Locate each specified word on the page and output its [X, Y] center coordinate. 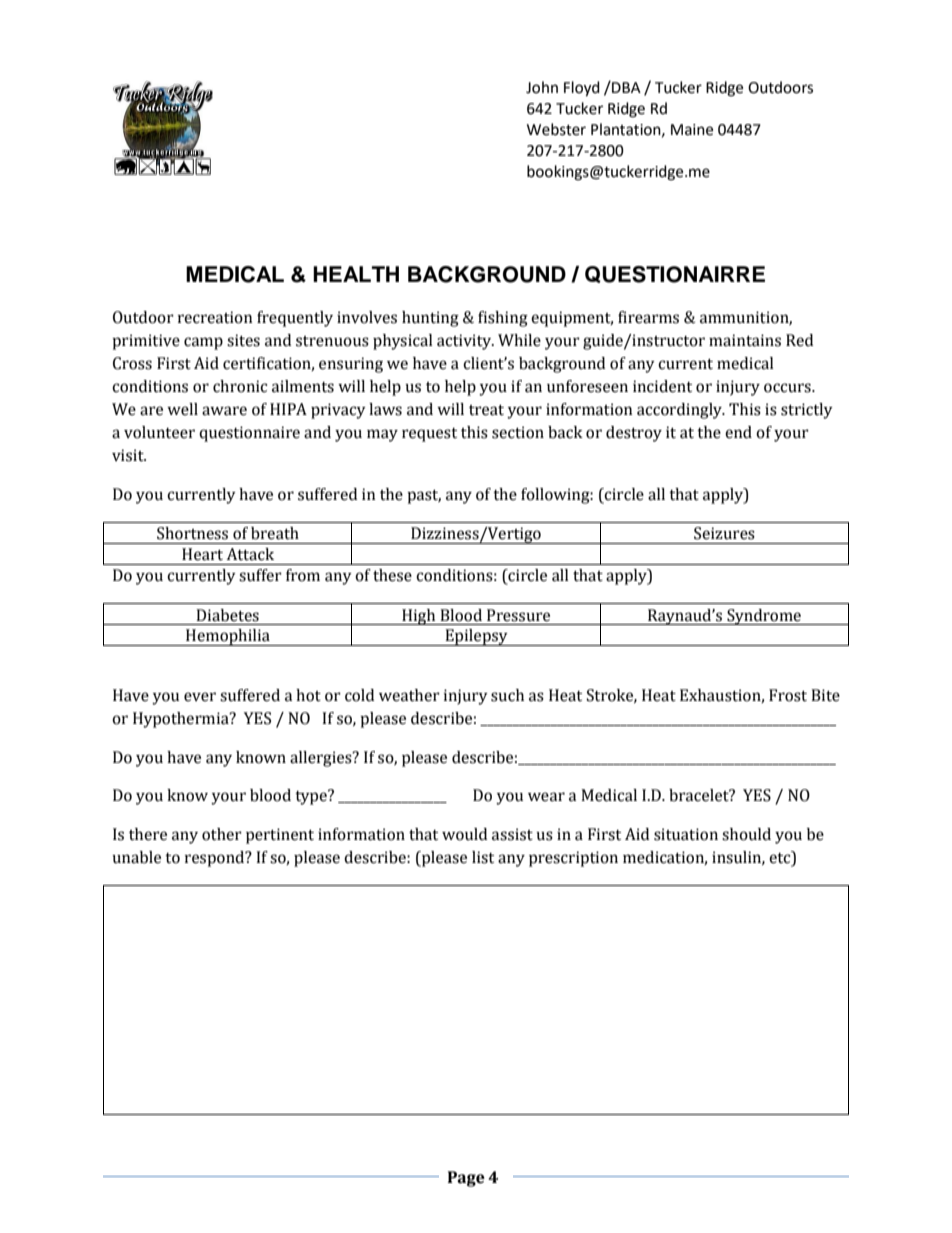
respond [216, 859]
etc [781, 858]
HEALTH [356, 274]
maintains [745, 340]
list [483, 857]
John [542, 87]
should [746, 834]
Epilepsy [476, 637]
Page [466, 1179]
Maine [692, 130]
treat [486, 410]
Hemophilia [228, 637]
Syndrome [764, 617]
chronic [240, 386]
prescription [573, 859]
